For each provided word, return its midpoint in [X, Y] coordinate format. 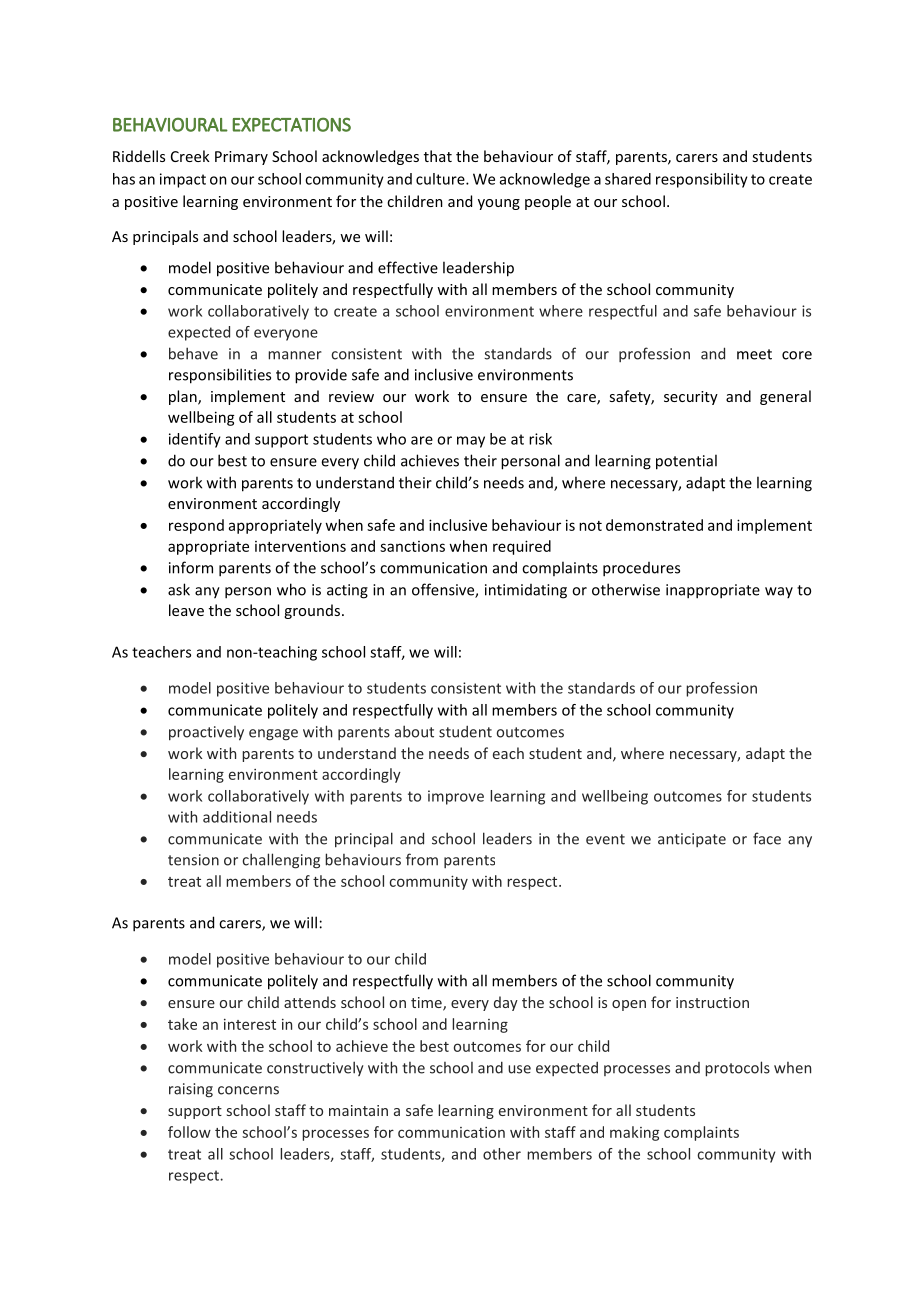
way [779, 592]
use [519, 1069]
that [438, 156]
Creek [190, 156]
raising [191, 1090]
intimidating [526, 591]
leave [186, 610]
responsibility [702, 180]
